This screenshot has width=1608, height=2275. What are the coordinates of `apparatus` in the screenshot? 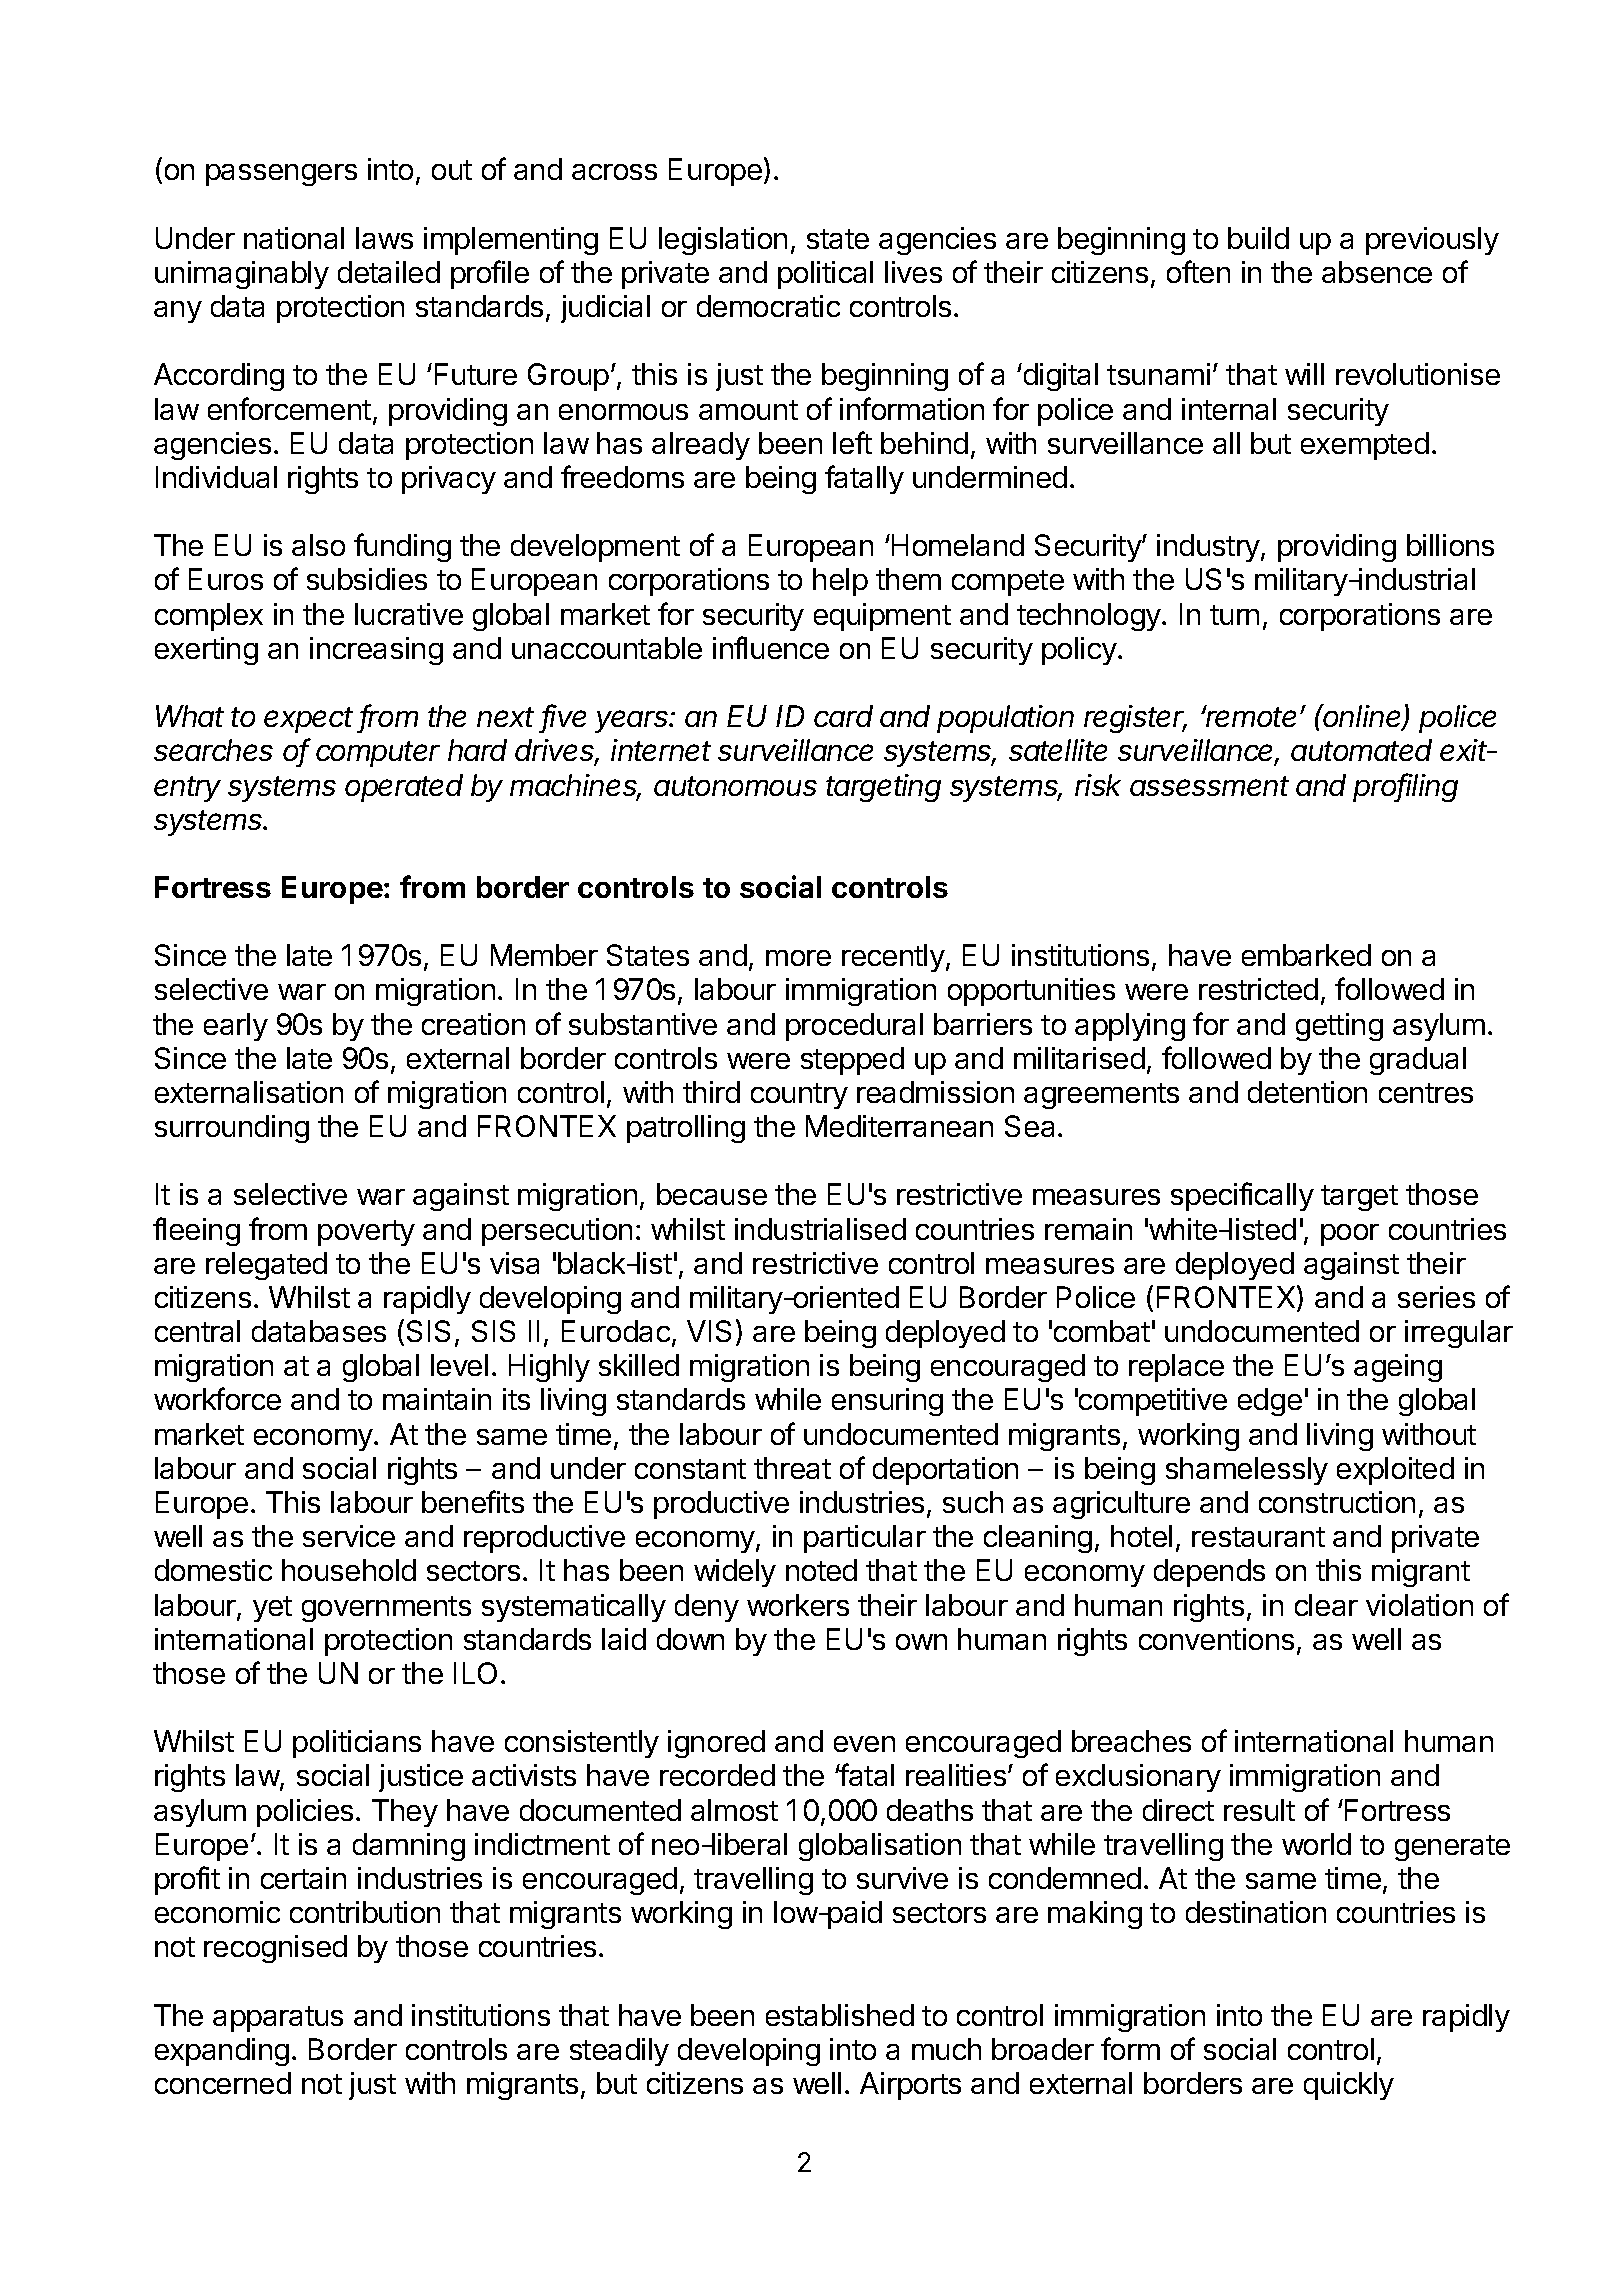 It's located at (278, 2019).
